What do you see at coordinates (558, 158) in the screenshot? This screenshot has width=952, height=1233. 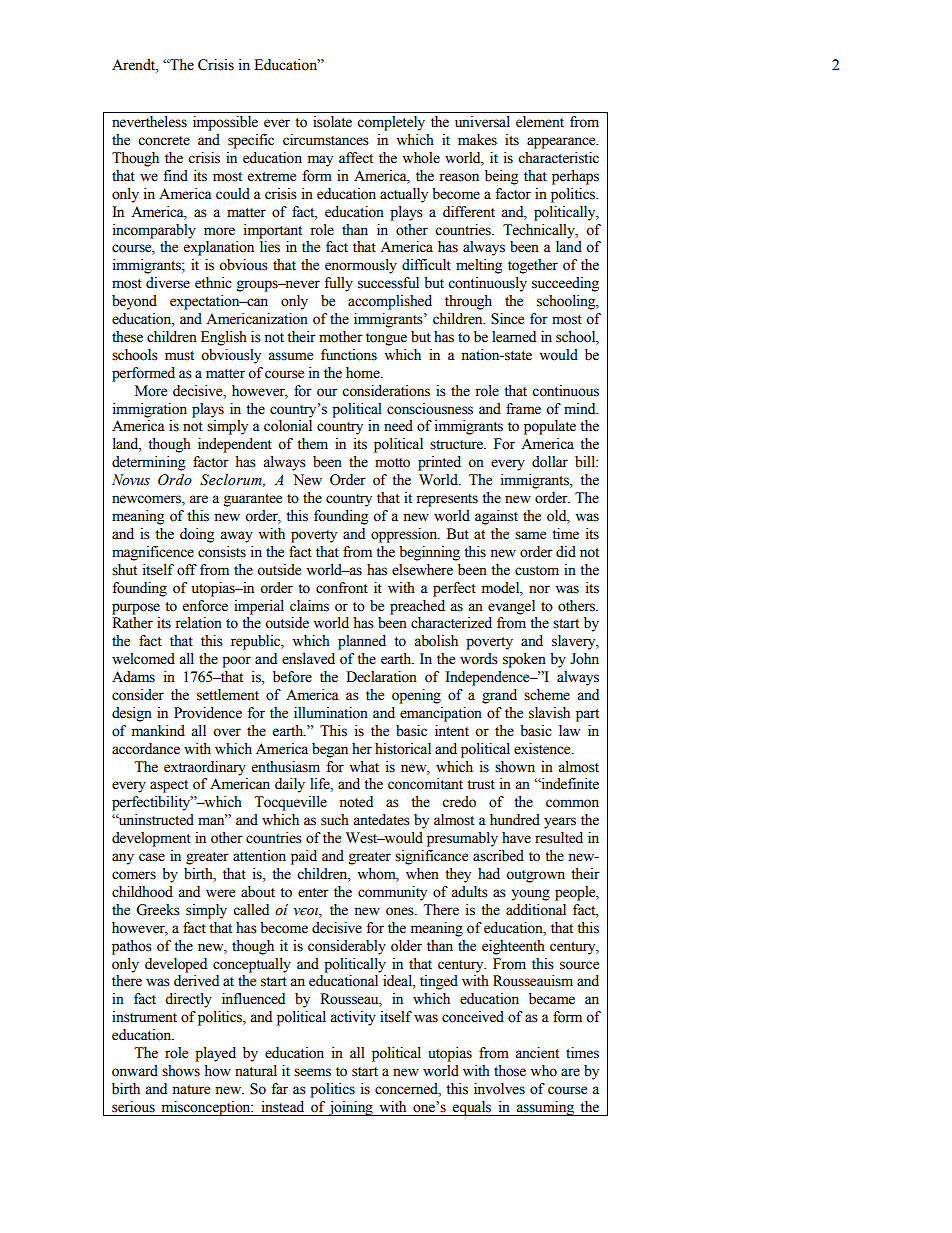 I see `characteristic` at bounding box center [558, 158].
